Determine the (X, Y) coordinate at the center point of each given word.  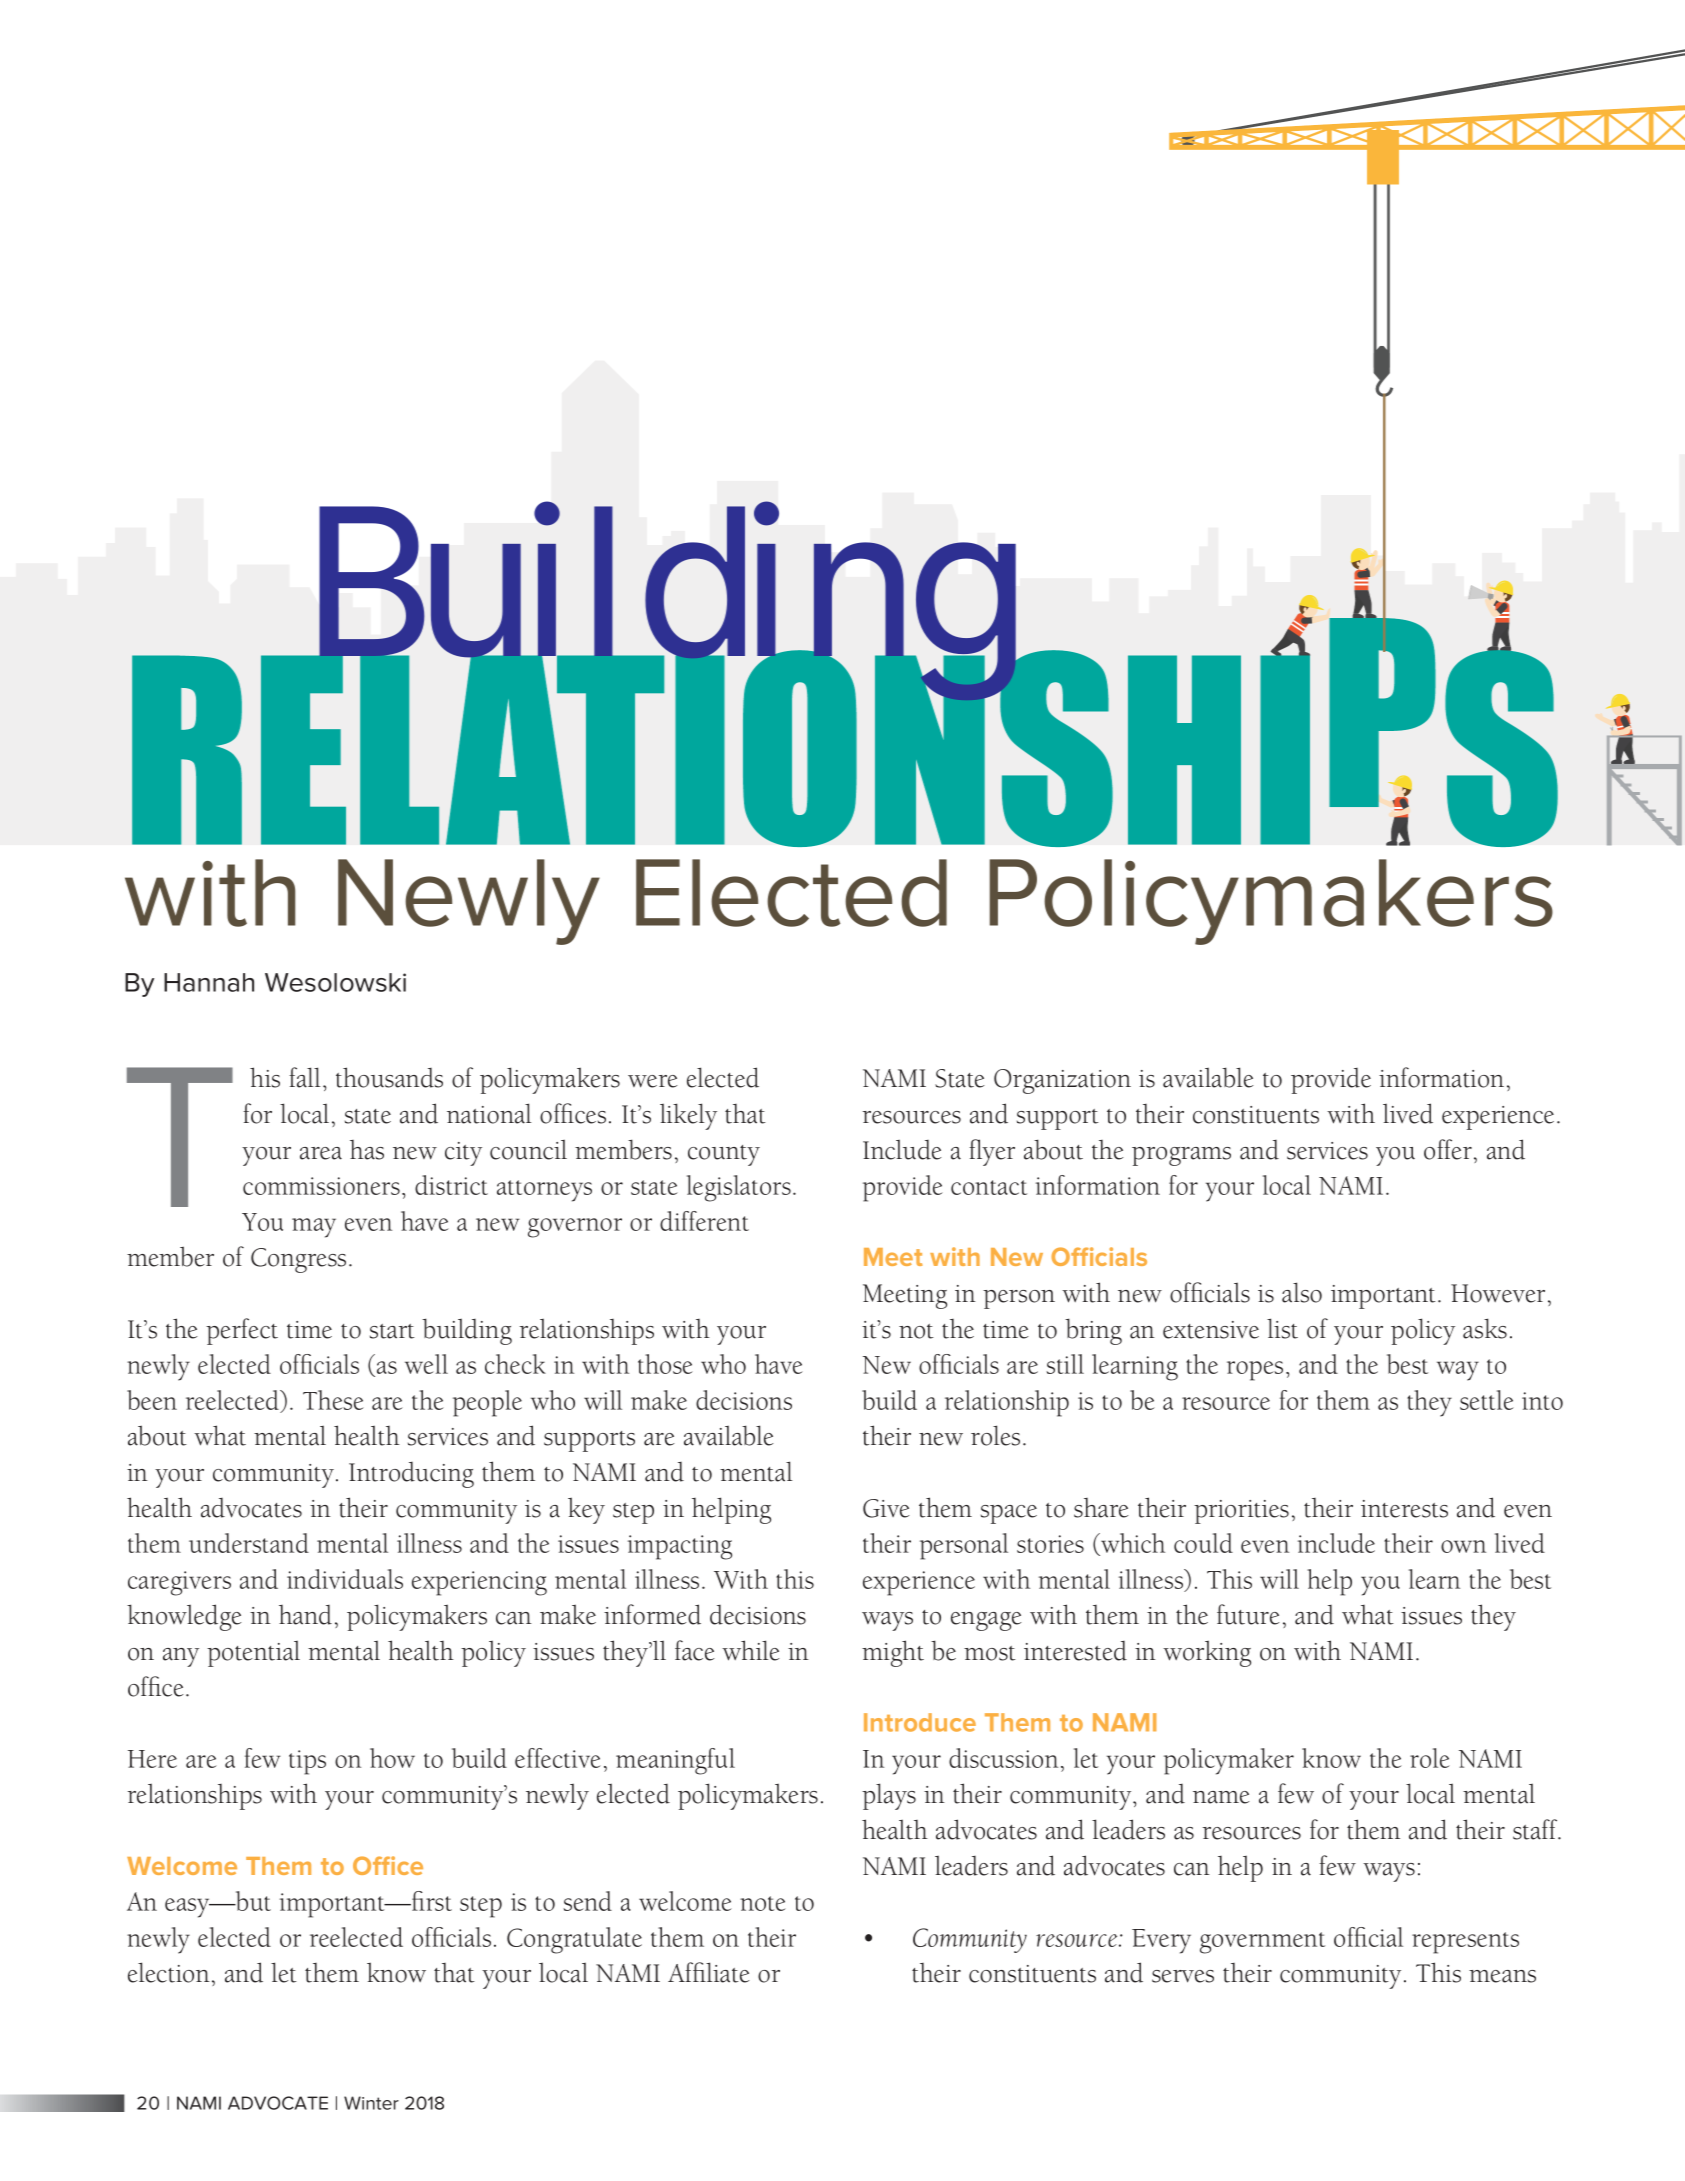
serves (1183, 1976)
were (653, 1081)
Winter (371, 2103)
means (1502, 1976)
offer (1448, 1149)
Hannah (209, 982)
